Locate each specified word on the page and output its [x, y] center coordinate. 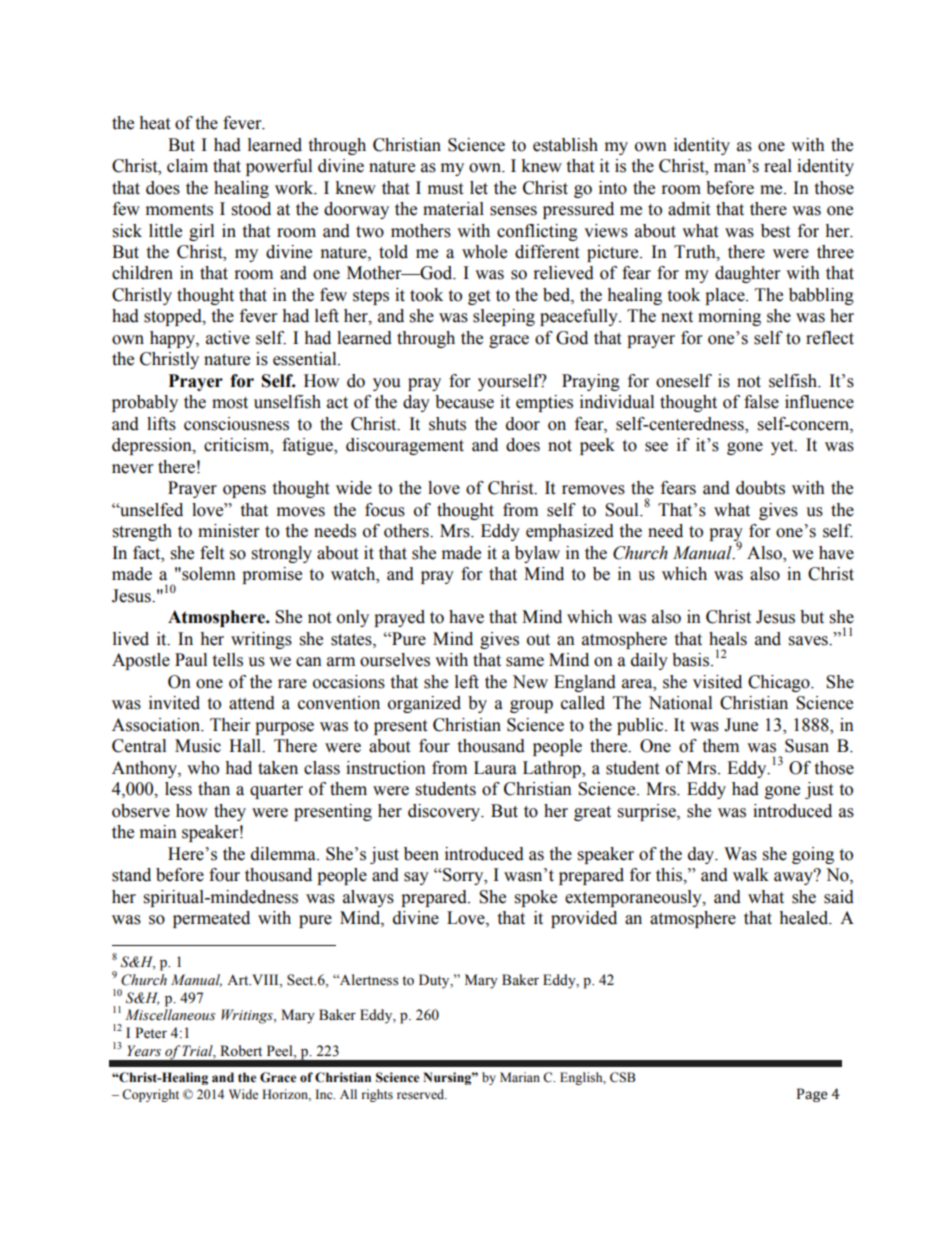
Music [198, 746]
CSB [623, 1077]
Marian [520, 1077]
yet [783, 447]
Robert [241, 1051]
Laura [495, 768]
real [778, 166]
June [741, 725]
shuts [447, 424]
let [479, 188]
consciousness [236, 424]
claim [187, 166]
